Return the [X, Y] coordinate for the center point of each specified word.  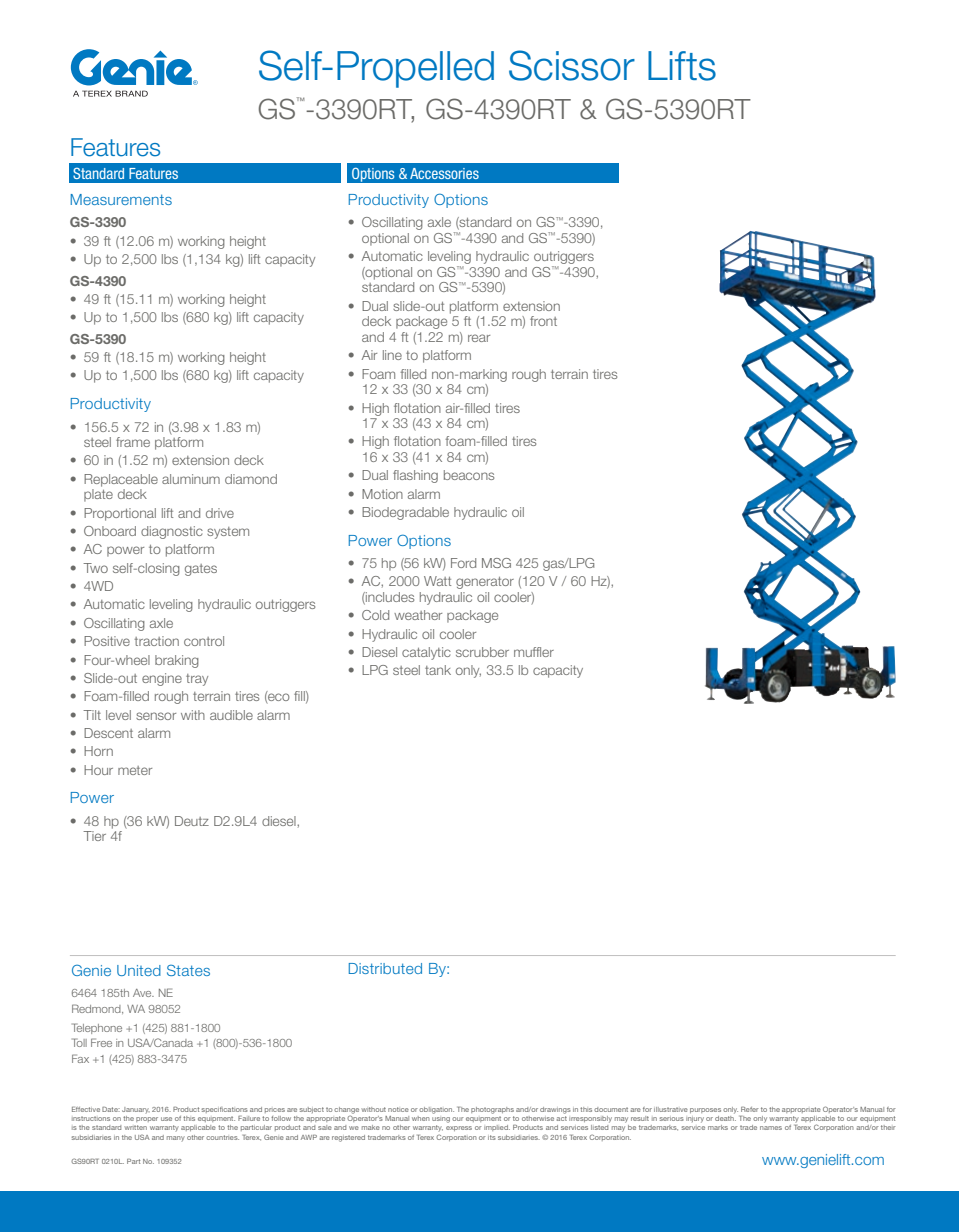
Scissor [572, 65]
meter [135, 770]
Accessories [444, 173]
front [543, 321]
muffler [534, 652]
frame [133, 442]
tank [438, 670]
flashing [415, 476]
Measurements [121, 199]
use [166, 1119]
